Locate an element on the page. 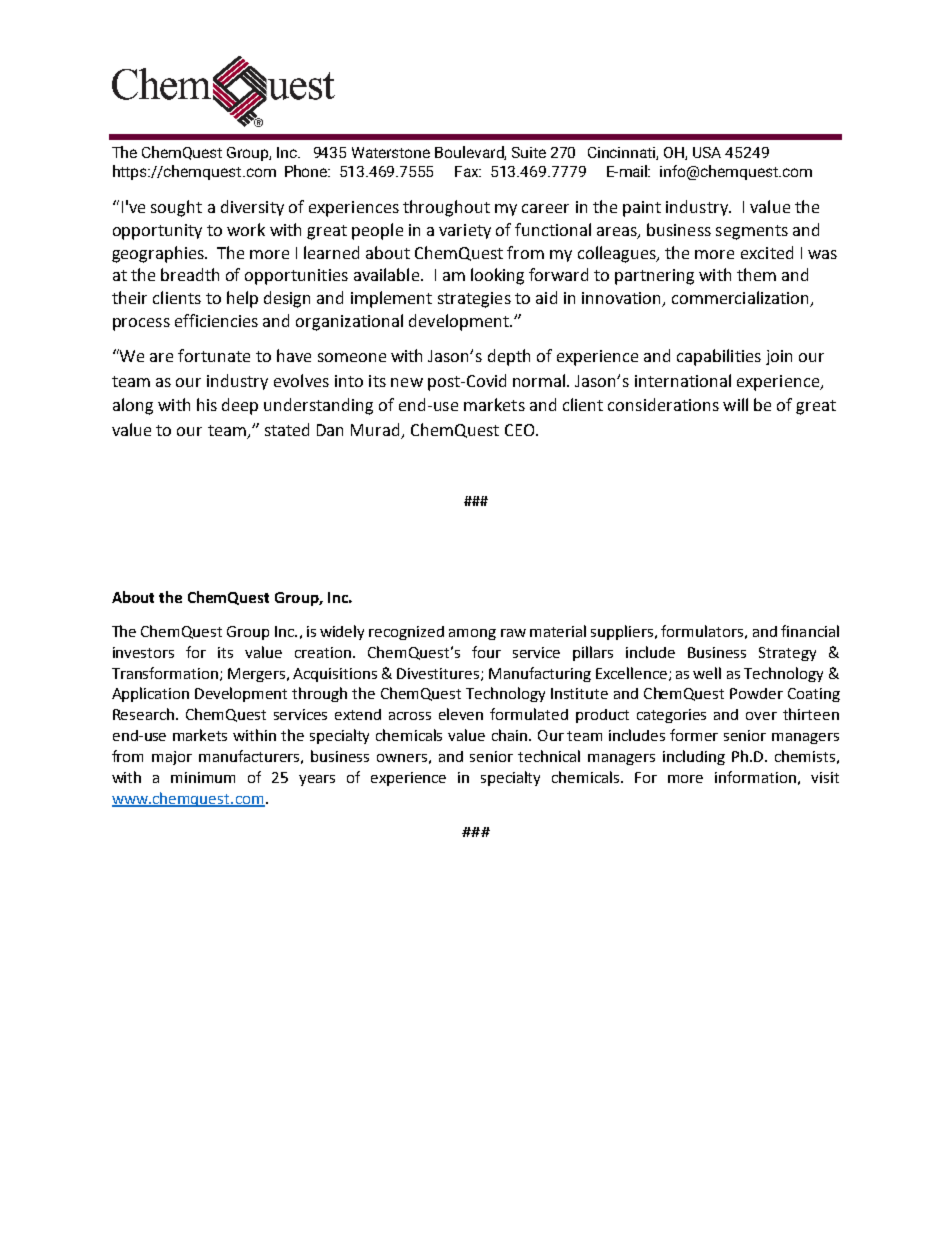 This document has width=952, height=1233. minimum is located at coordinates (203, 777).
